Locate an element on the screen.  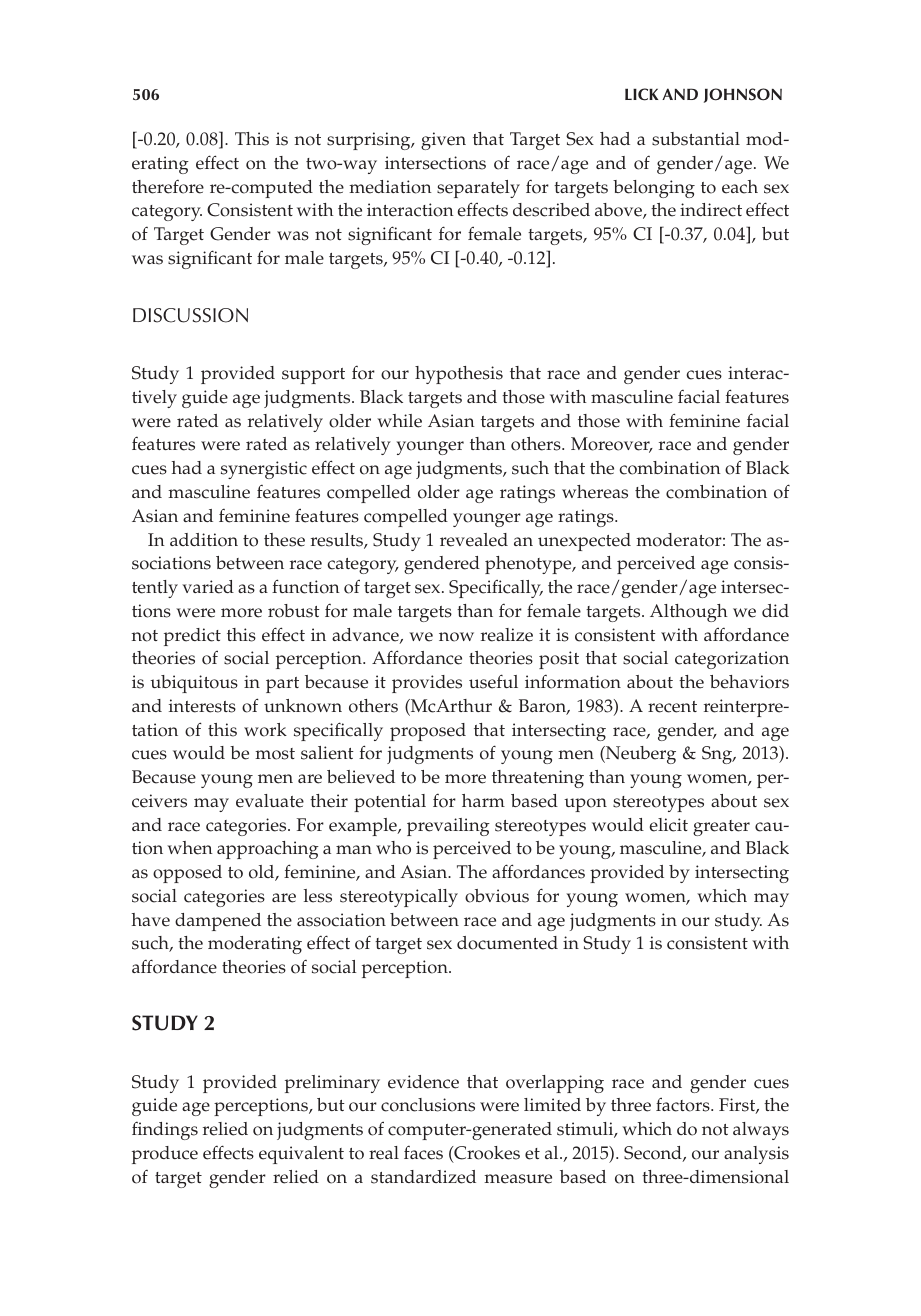
predict is located at coordinates (192, 637).
